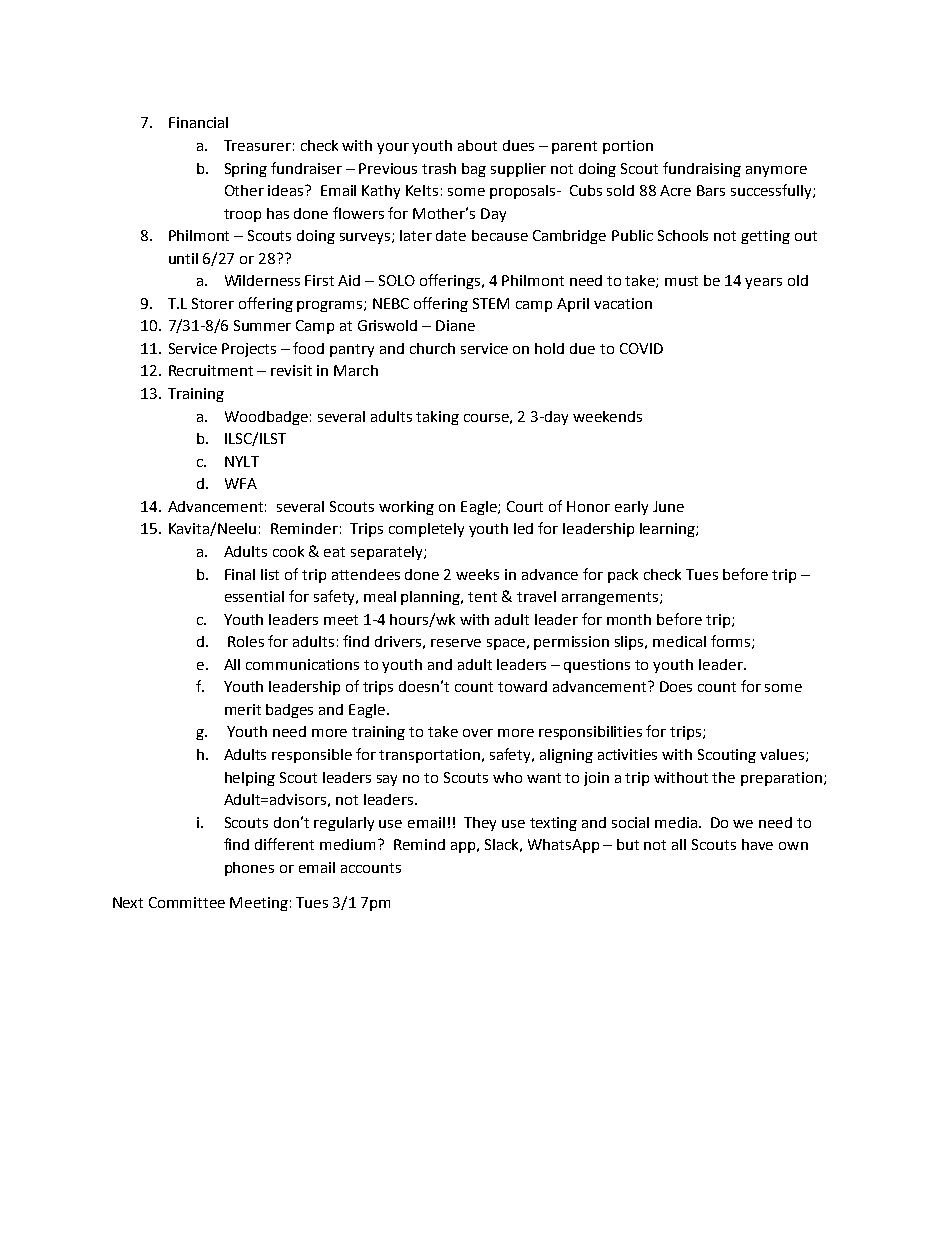 This image has height=1233, width=952. I want to click on Financial, so click(198, 122).
